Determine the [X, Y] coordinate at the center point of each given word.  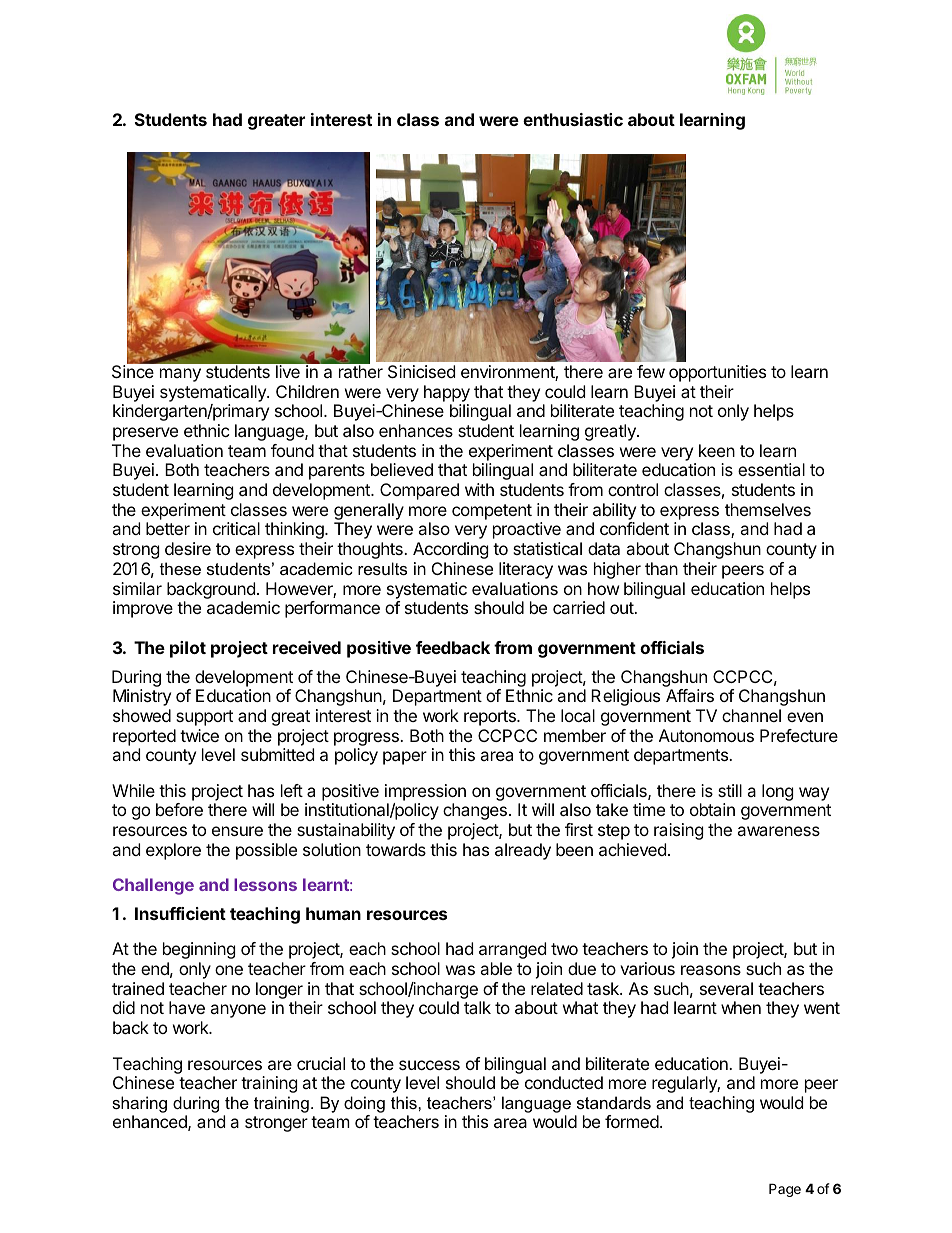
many [180, 375]
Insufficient [180, 913]
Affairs [690, 695]
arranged [512, 950]
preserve [145, 434]
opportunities [717, 373]
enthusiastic [573, 119]
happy [447, 393]
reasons [711, 970]
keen [717, 450]
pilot [188, 649]
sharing [139, 1104]
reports [491, 718]
